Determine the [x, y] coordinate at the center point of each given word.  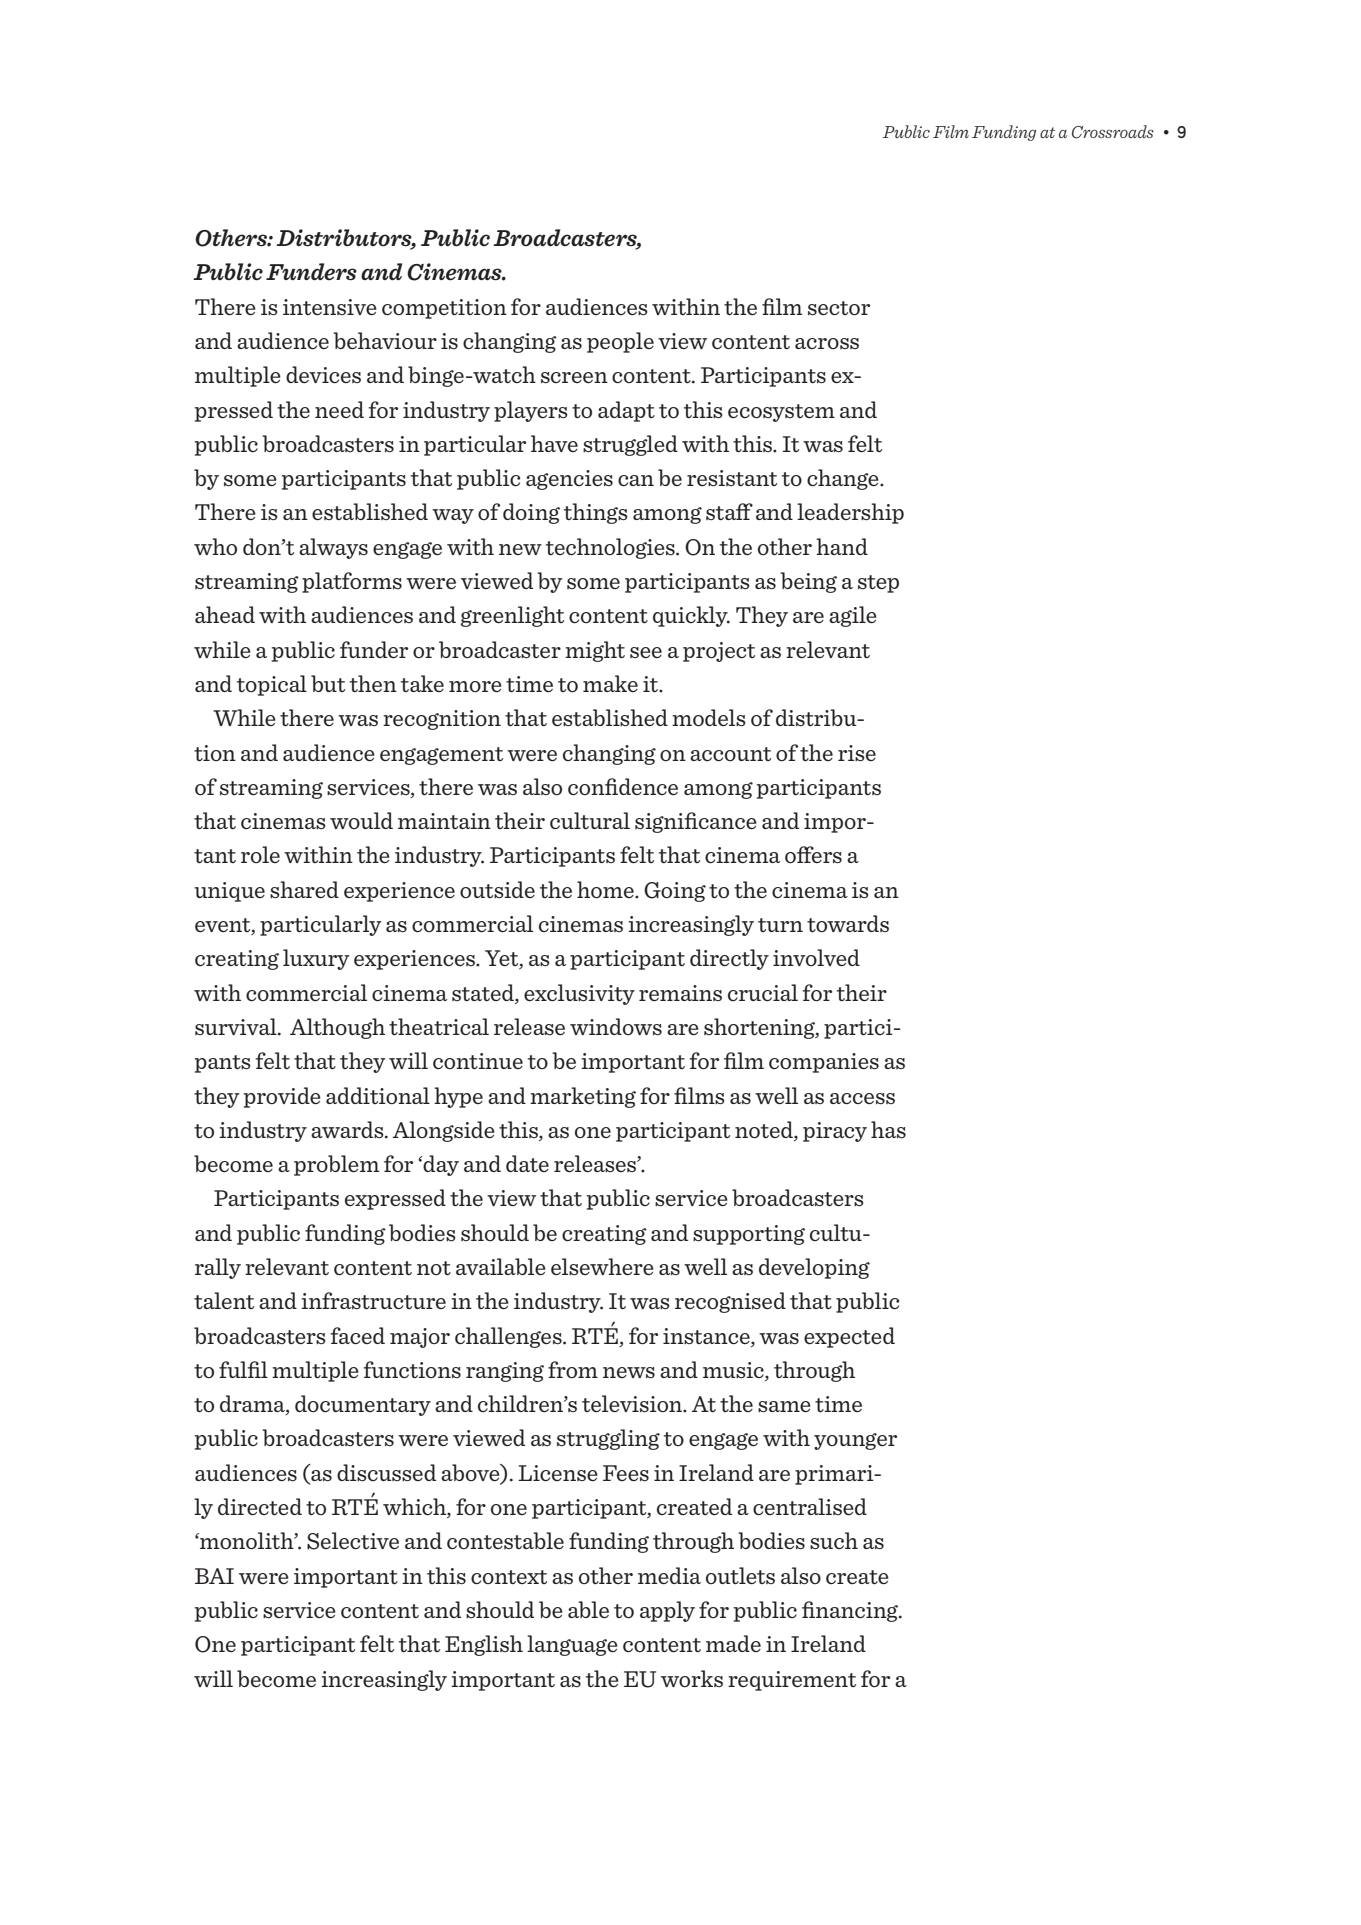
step [878, 584]
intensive [330, 307]
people [620, 342]
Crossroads [1113, 132]
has [888, 1129]
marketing [583, 1097]
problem [337, 1165]
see [646, 652]
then [373, 683]
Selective [353, 1541]
